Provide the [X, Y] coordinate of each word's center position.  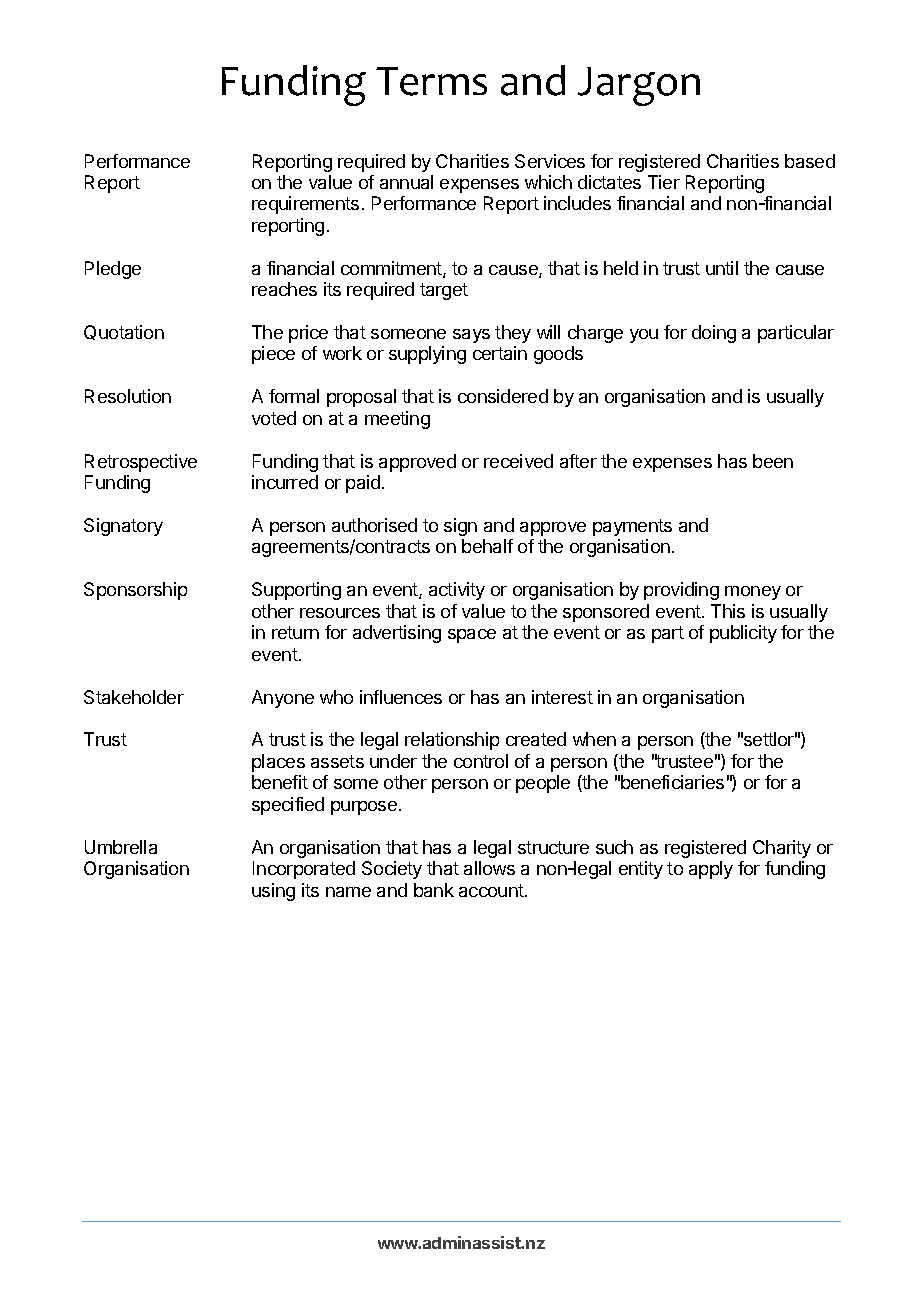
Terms [431, 81]
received [518, 461]
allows [489, 868]
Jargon [639, 86]
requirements [305, 205]
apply [711, 870]
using [273, 892]
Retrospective [141, 463]
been [773, 461]
